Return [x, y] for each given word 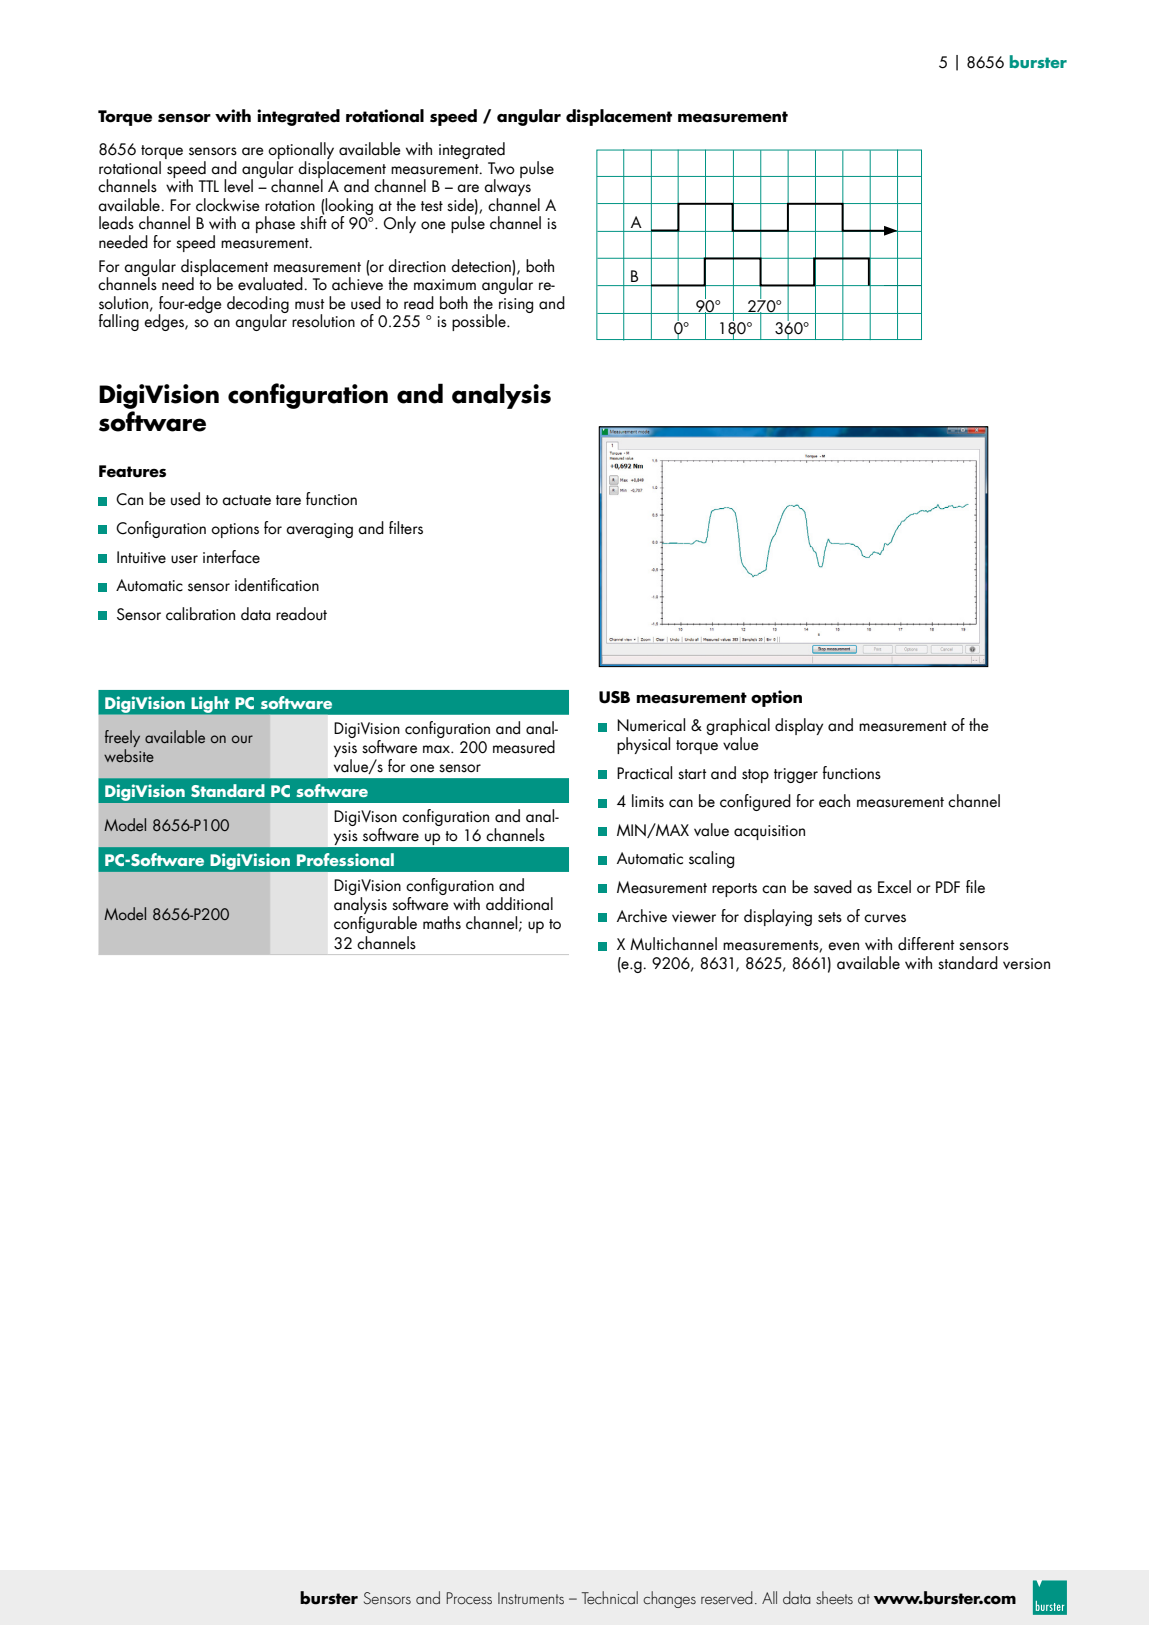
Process [469, 1598]
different [926, 944]
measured [524, 747]
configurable [375, 924]
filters [406, 528]
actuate [246, 500]
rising [516, 305]
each [834, 801]
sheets [834, 1598]
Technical [610, 1598]
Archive [642, 916]
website [129, 755]
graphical [738, 728]
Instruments [531, 1598]
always [507, 188]
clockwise [228, 205]
